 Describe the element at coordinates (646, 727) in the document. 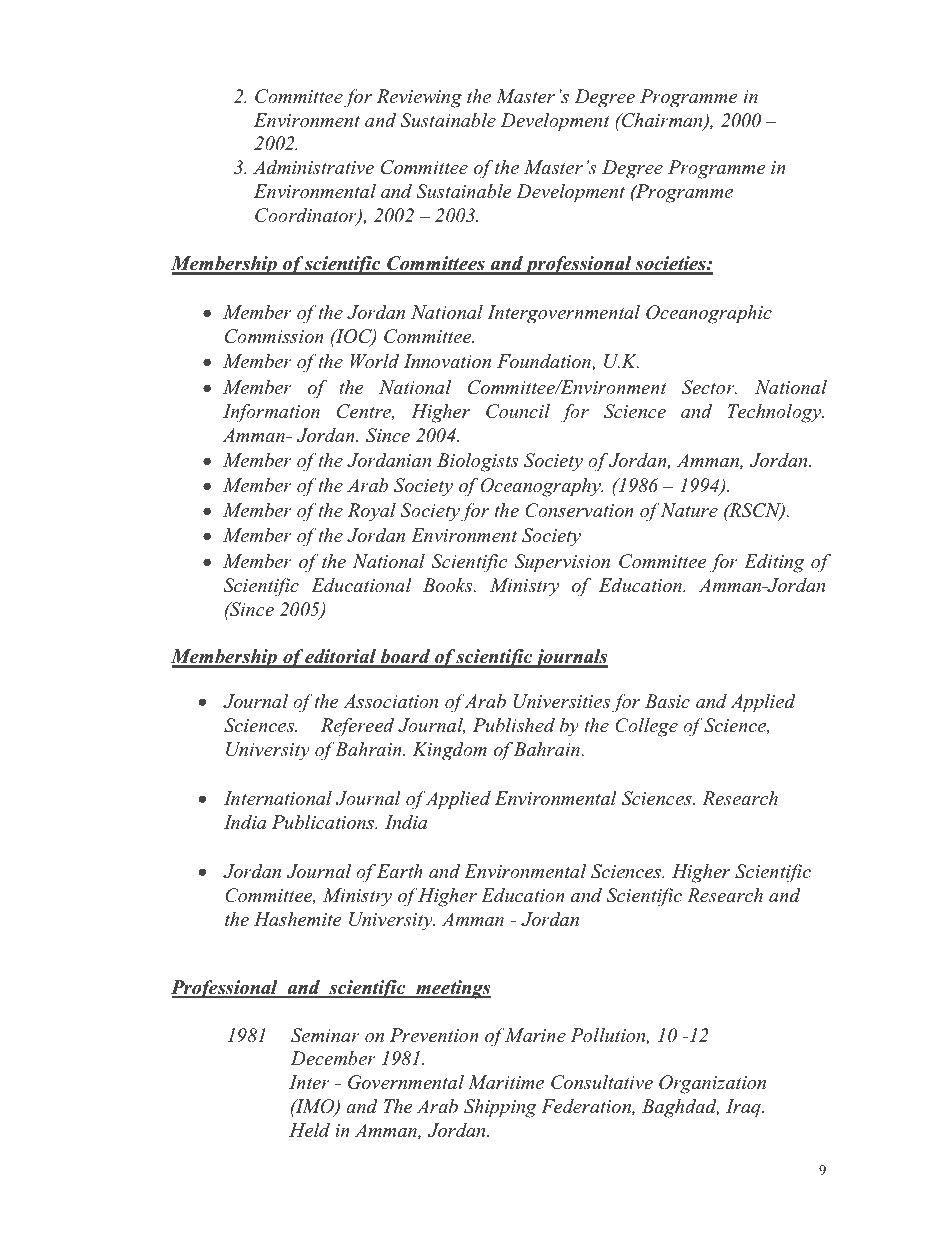

I see `College` at that location.
